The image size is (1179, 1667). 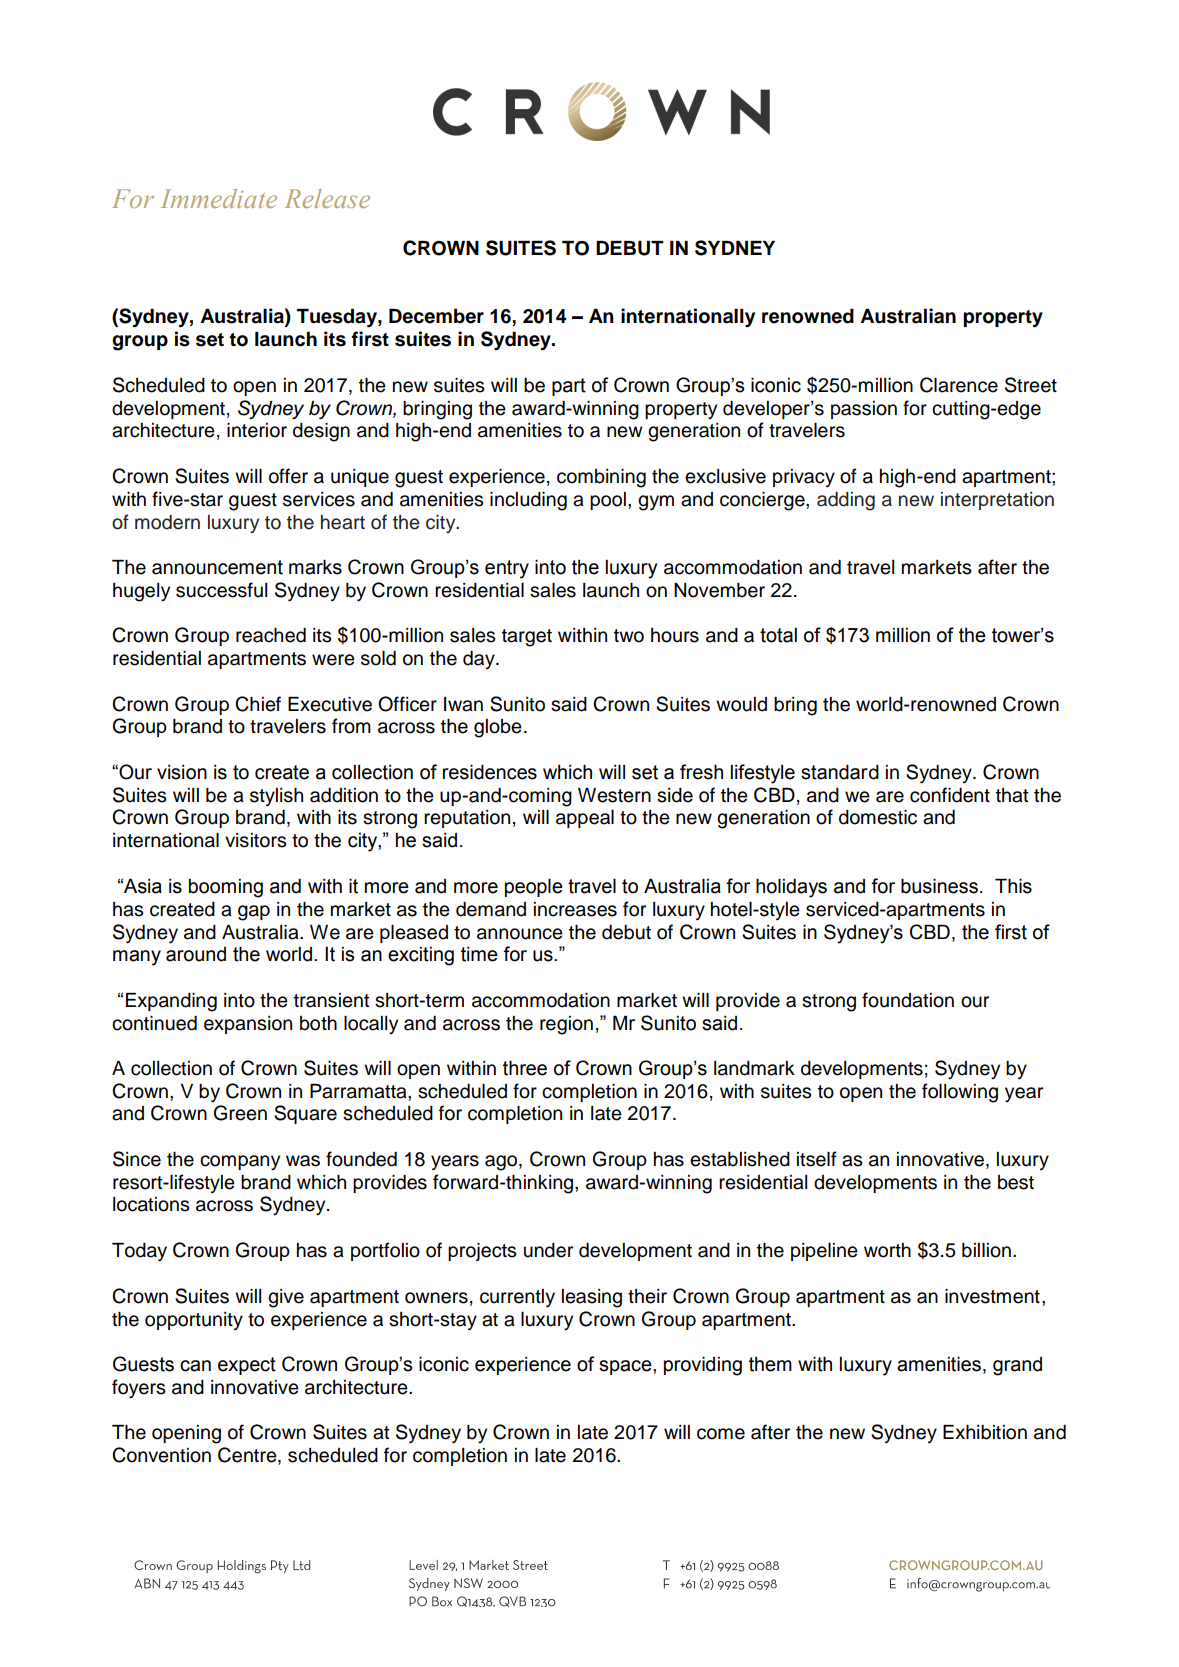 I want to click on domestic, so click(x=878, y=817).
